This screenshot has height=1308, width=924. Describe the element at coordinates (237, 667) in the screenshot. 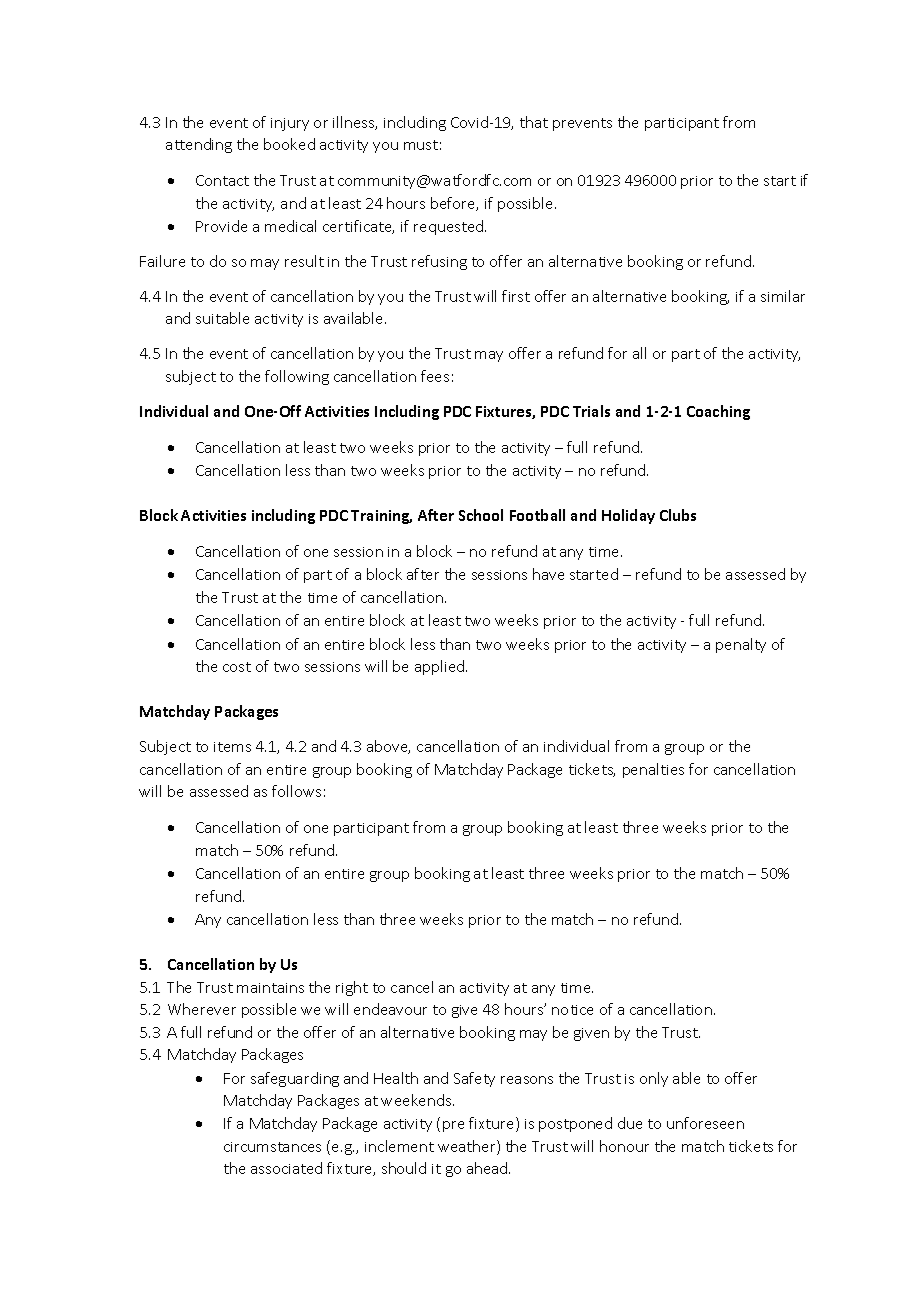

I see `cost` at that location.
